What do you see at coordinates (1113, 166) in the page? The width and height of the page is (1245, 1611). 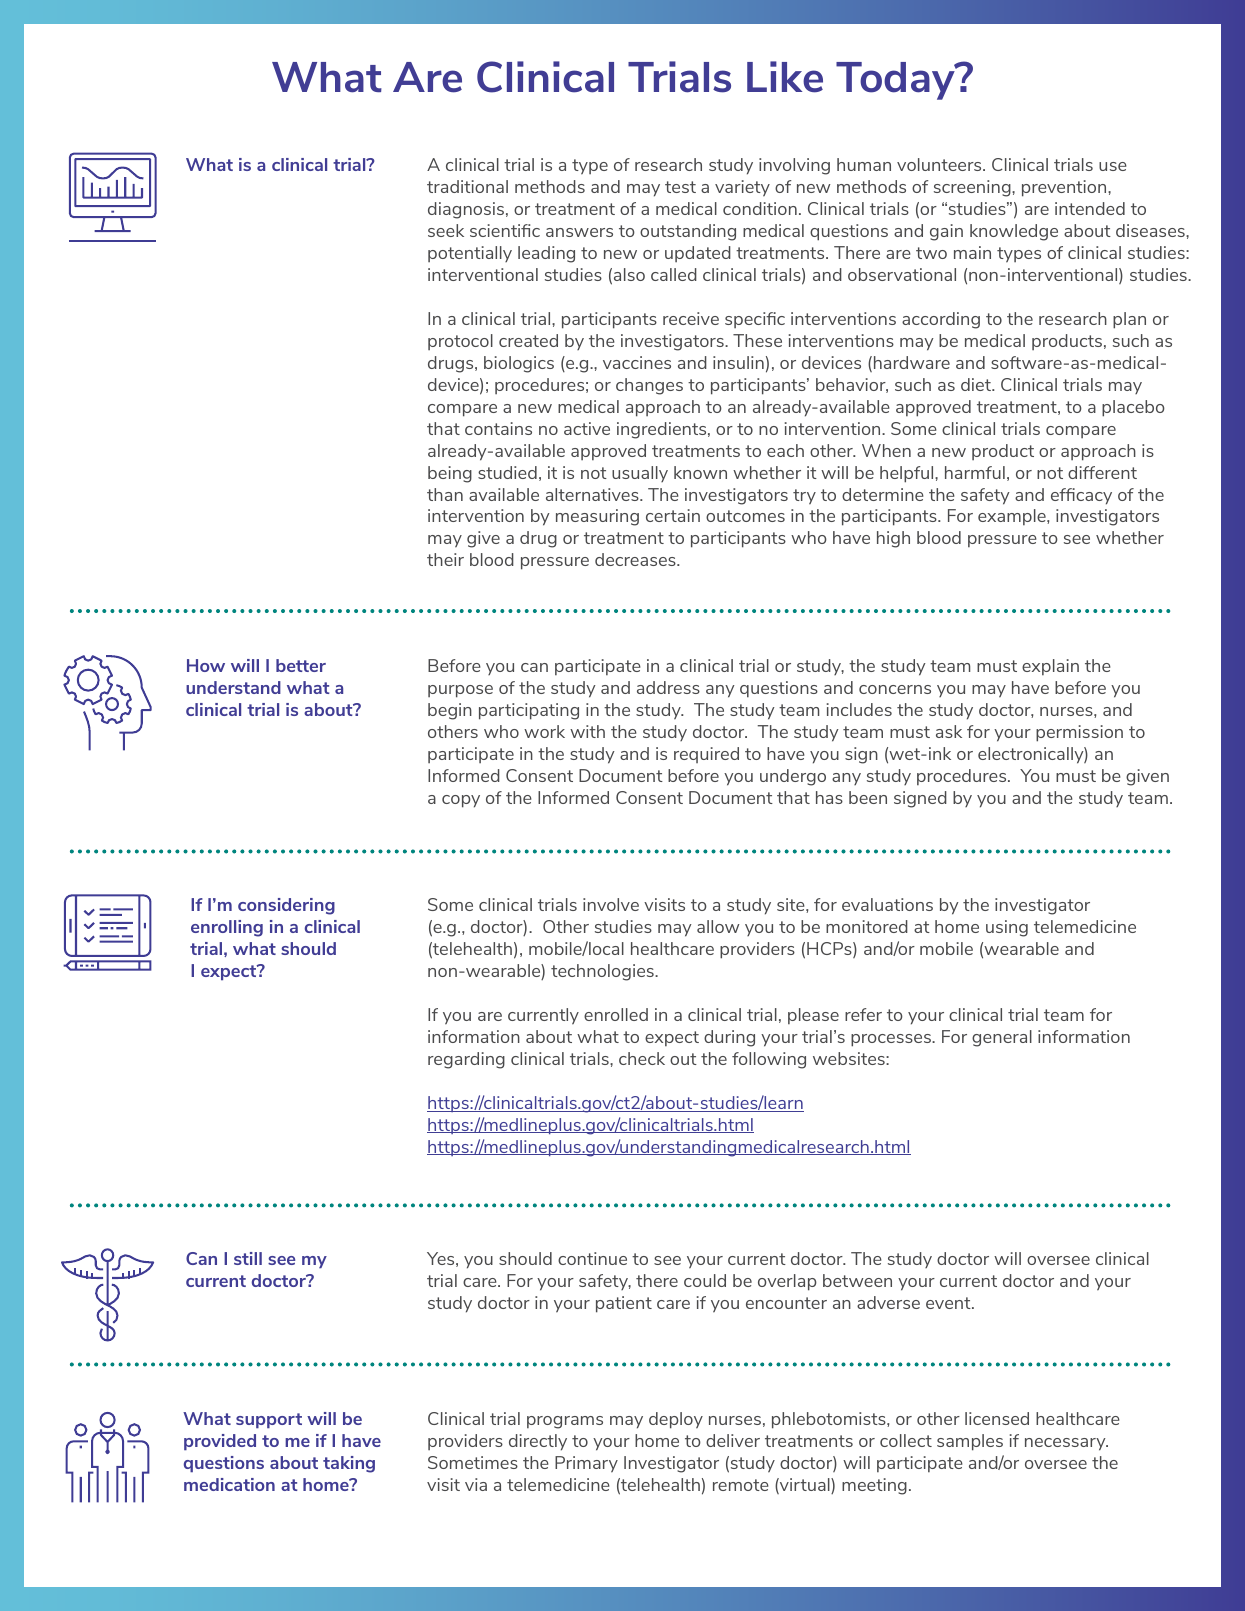 I see `use` at bounding box center [1113, 166].
